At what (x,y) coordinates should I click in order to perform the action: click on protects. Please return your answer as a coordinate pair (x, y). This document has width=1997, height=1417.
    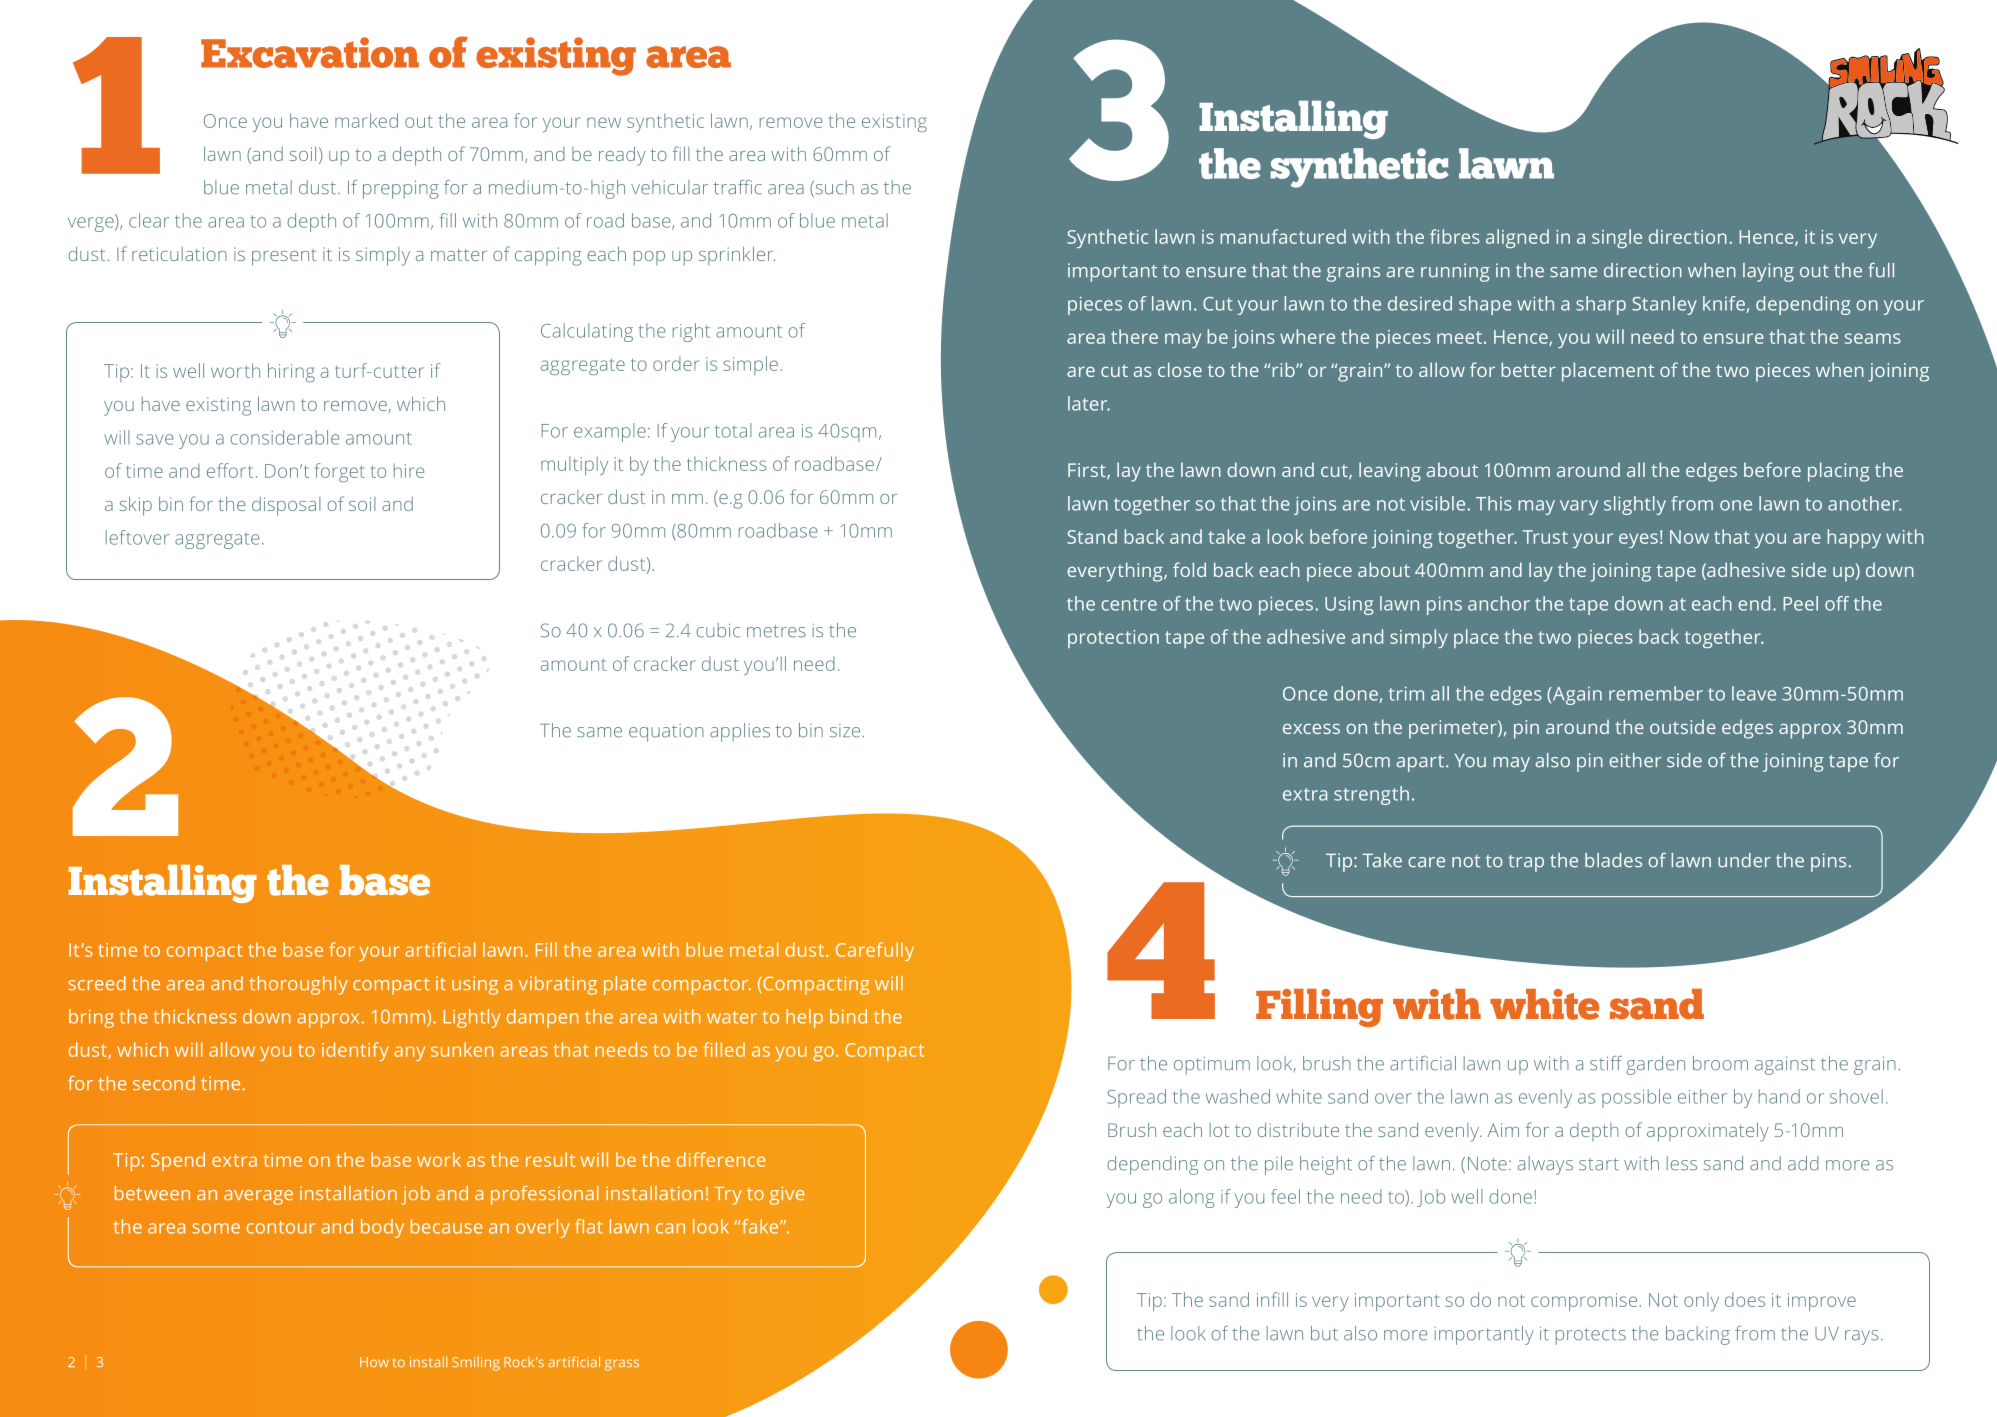
    Looking at the image, I should click on (1591, 1336).
